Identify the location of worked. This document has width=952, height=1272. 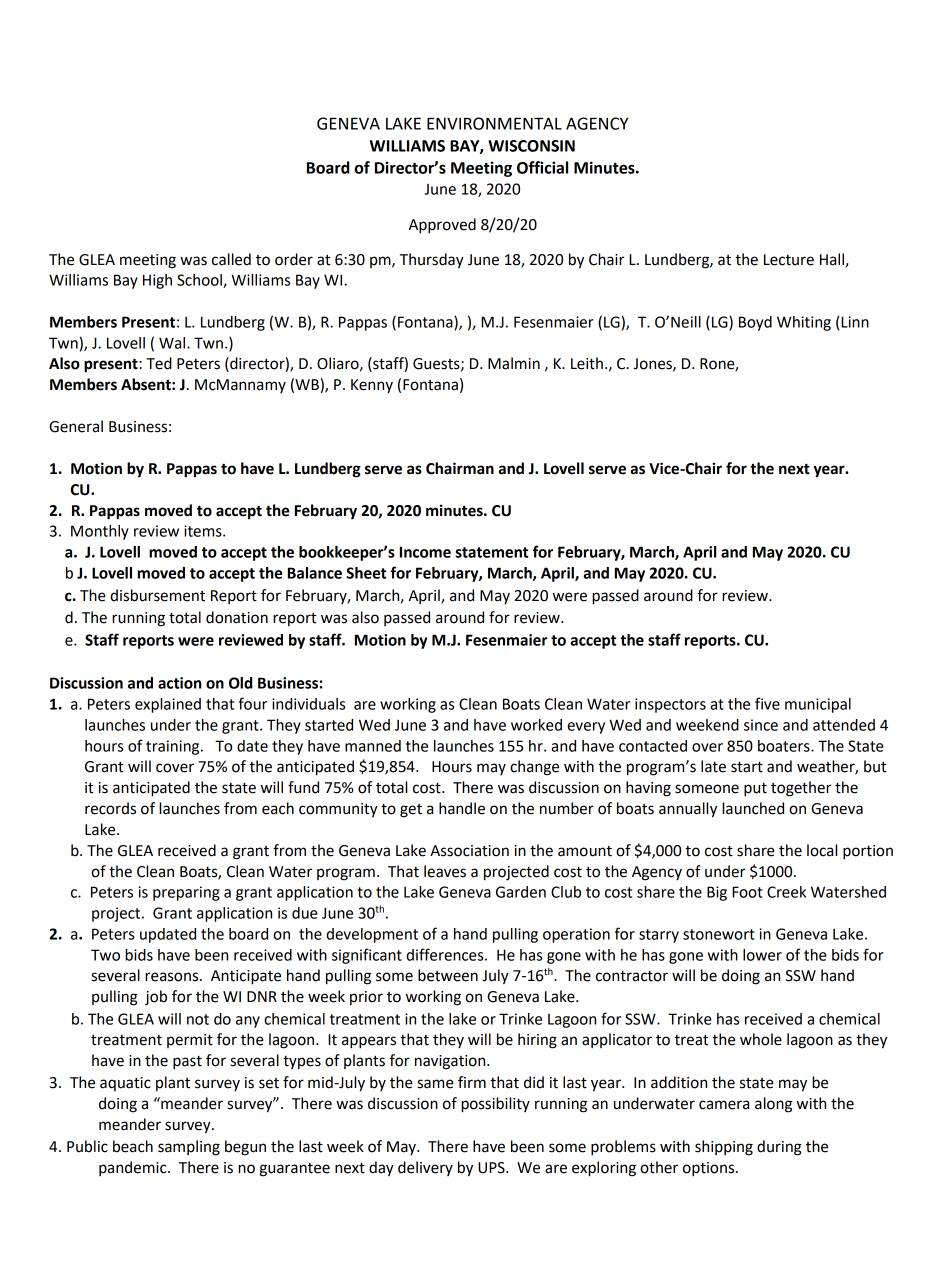
(536, 725).
